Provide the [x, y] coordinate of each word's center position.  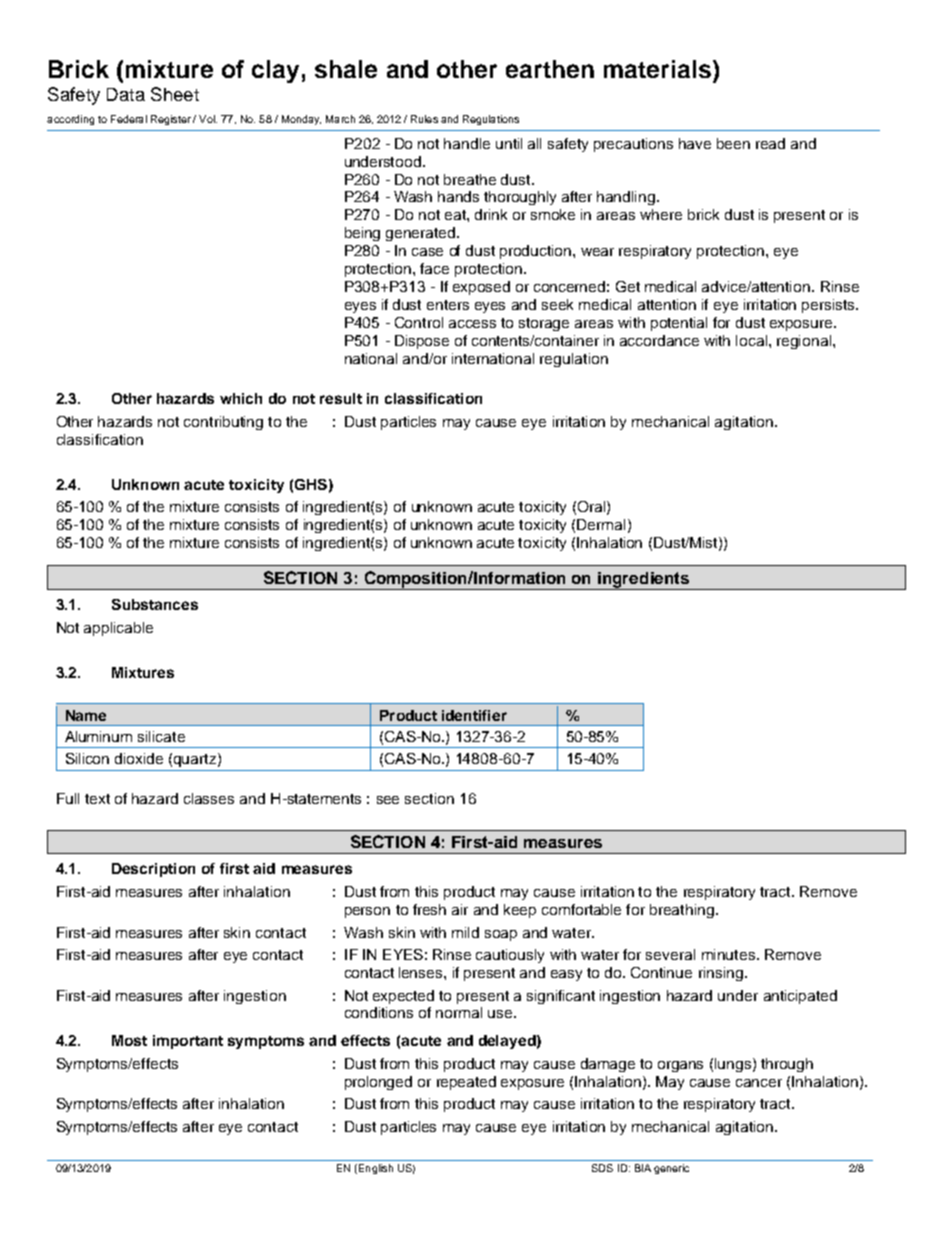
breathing [682, 911]
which [241, 398]
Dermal [601, 524]
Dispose [422, 342]
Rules [424, 119]
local [753, 340]
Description [153, 870]
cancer [759, 1083]
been [733, 143]
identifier [474, 715]
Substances [155, 604]
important [188, 1042]
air [460, 909]
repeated [466, 1083]
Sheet [175, 94]
